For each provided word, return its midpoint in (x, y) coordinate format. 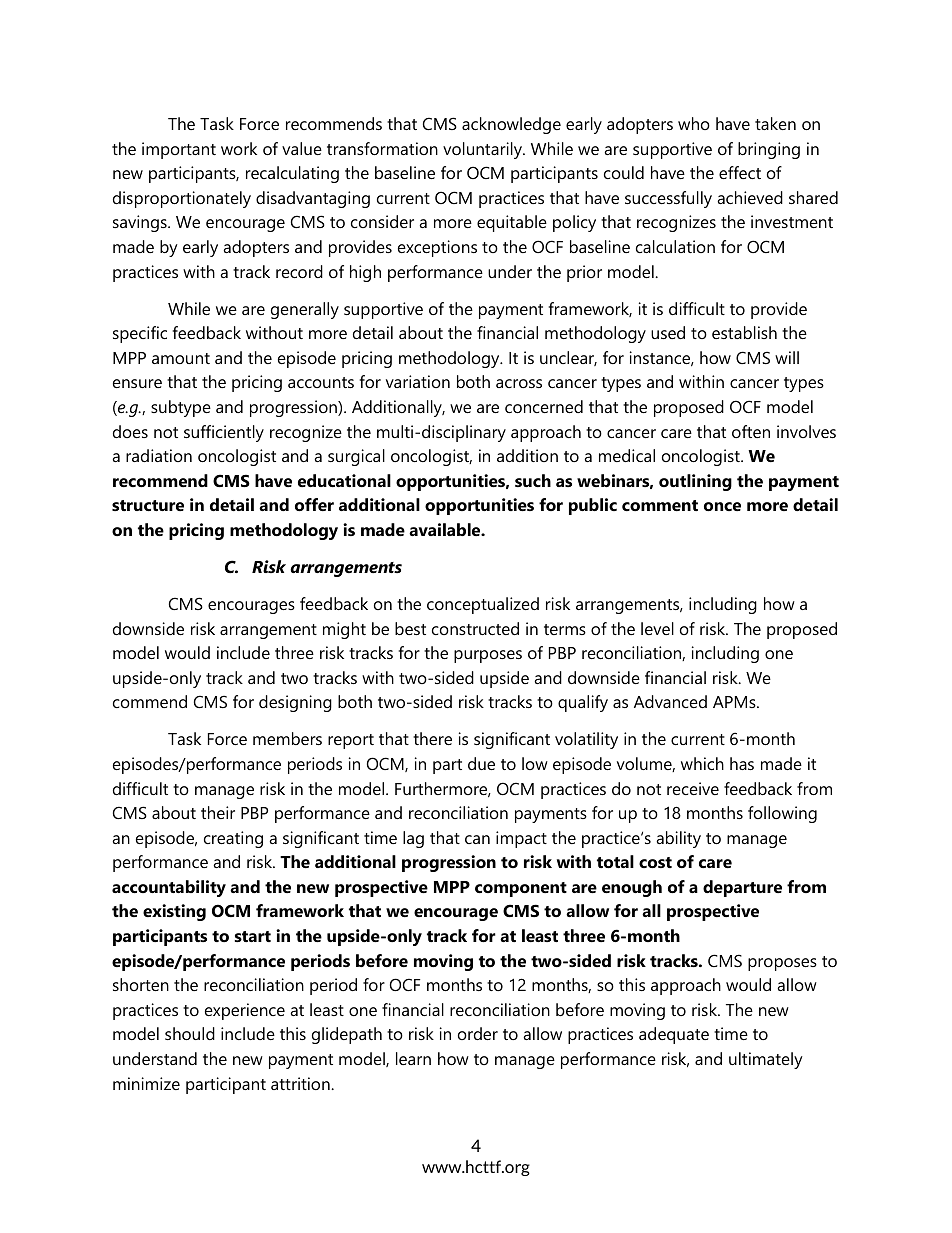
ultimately (766, 1060)
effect (740, 172)
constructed (475, 628)
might (344, 630)
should (190, 1033)
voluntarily (483, 150)
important (179, 150)
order (478, 1033)
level (657, 628)
